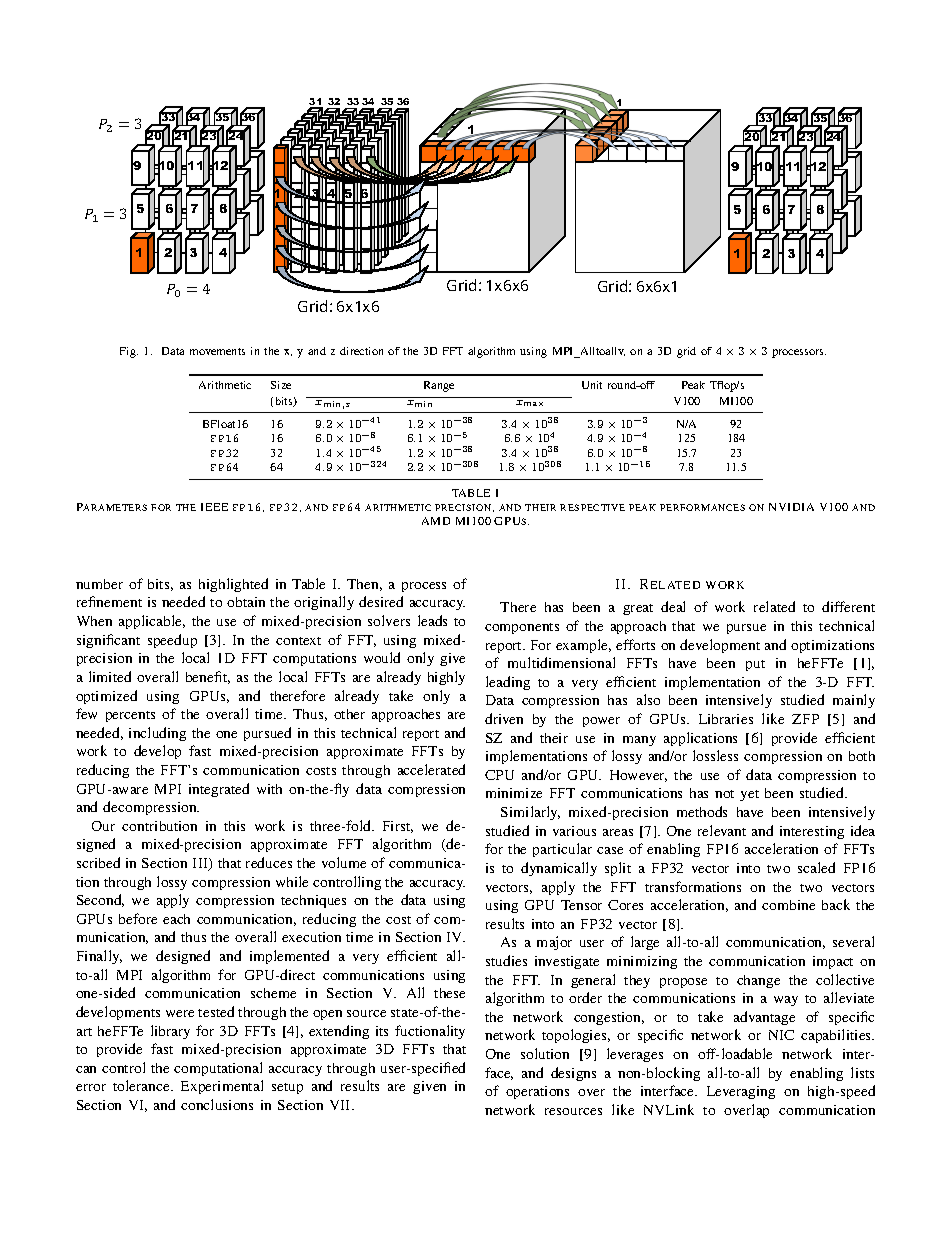 Image resolution: width=952 pixels, height=1233 pixels. I want to click on Tensor, so click(581, 905).
